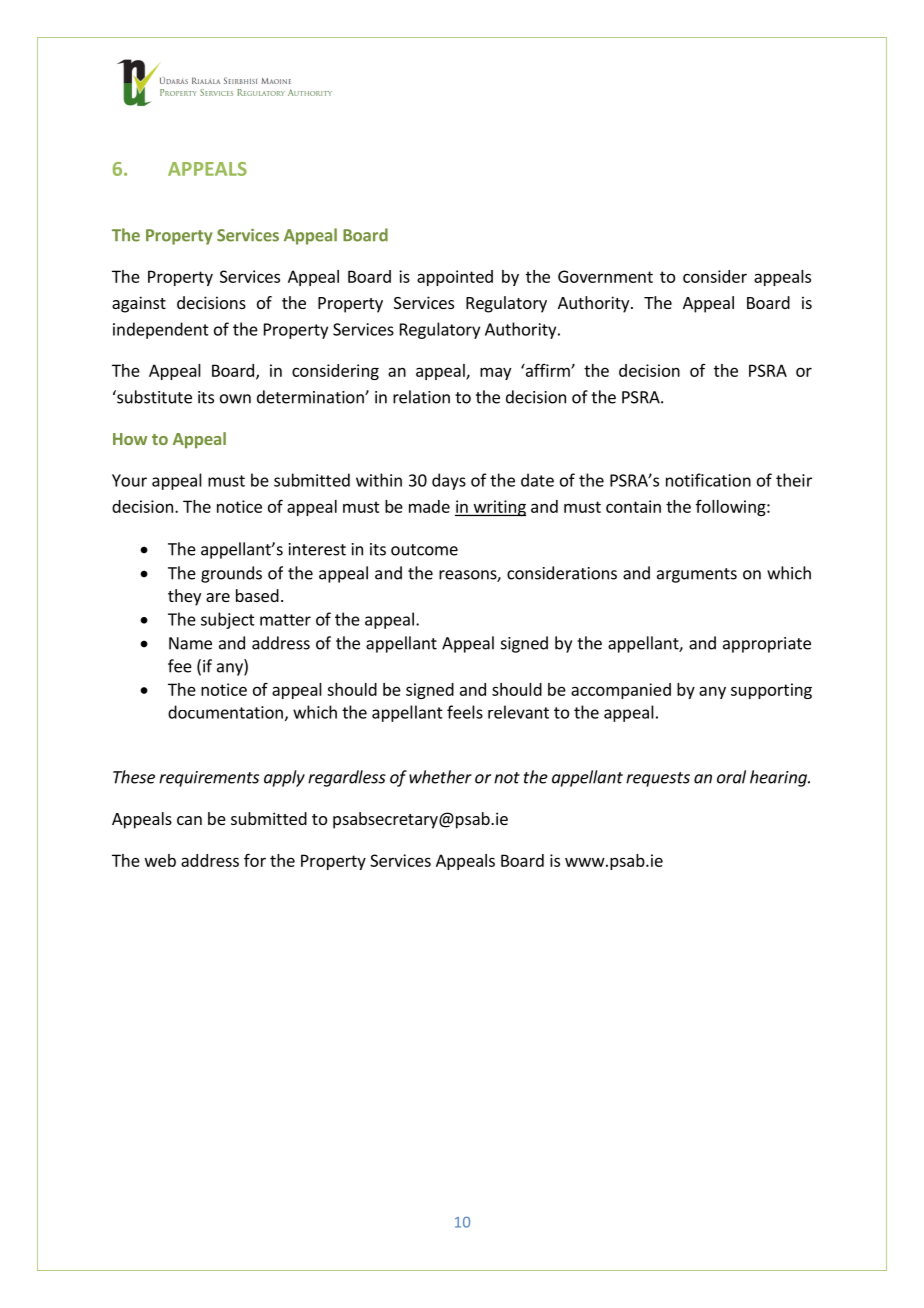 This document has width=924, height=1308. What do you see at coordinates (465, 712) in the document?
I see `feels` at bounding box center [465, 712].
